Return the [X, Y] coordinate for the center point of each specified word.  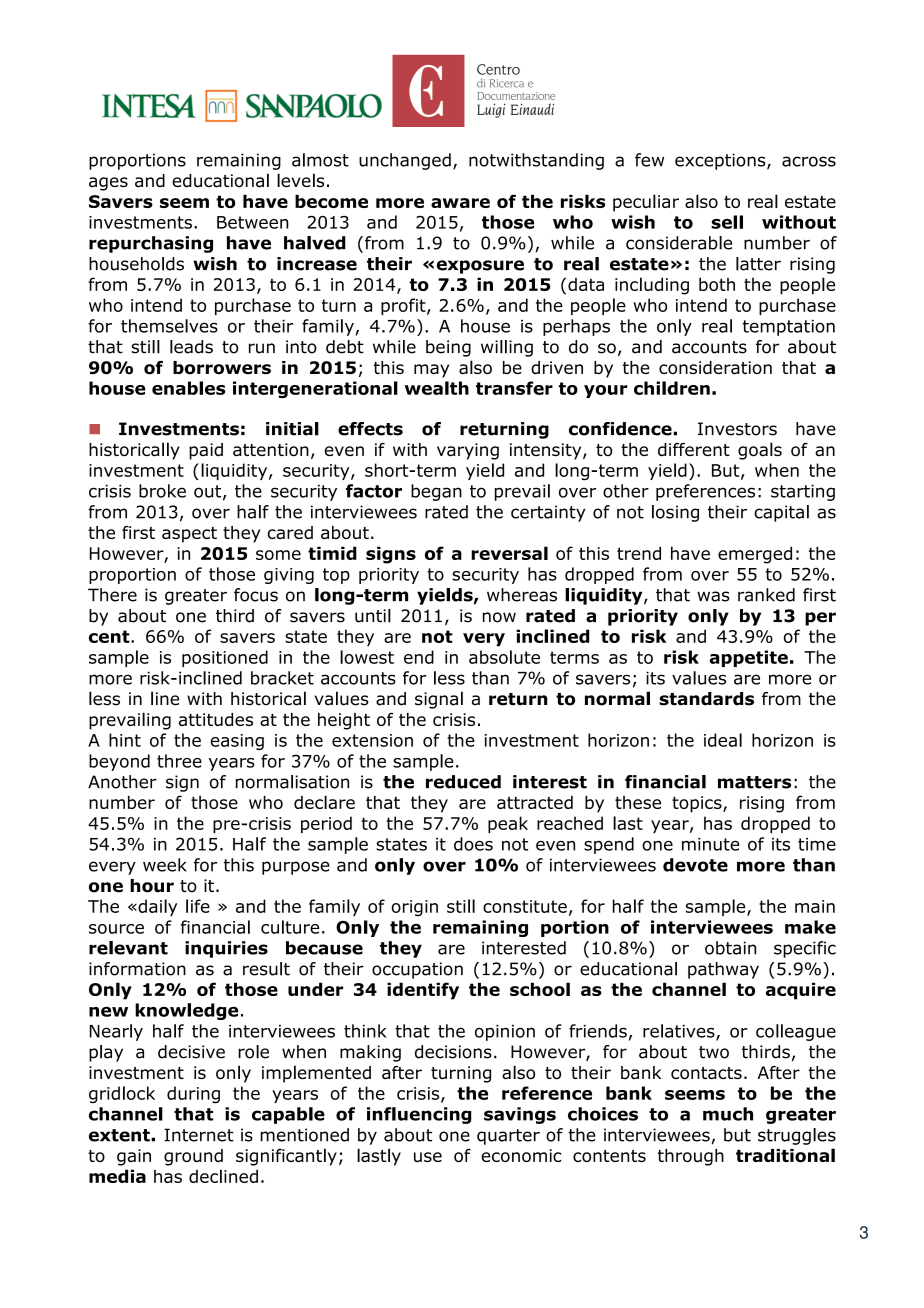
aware [460, 203]
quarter [508, 1137]
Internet [199, 1135]
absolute [504, 657]
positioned [225, 658]
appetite [749, 658]
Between [252, 222]
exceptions [721, 161]
